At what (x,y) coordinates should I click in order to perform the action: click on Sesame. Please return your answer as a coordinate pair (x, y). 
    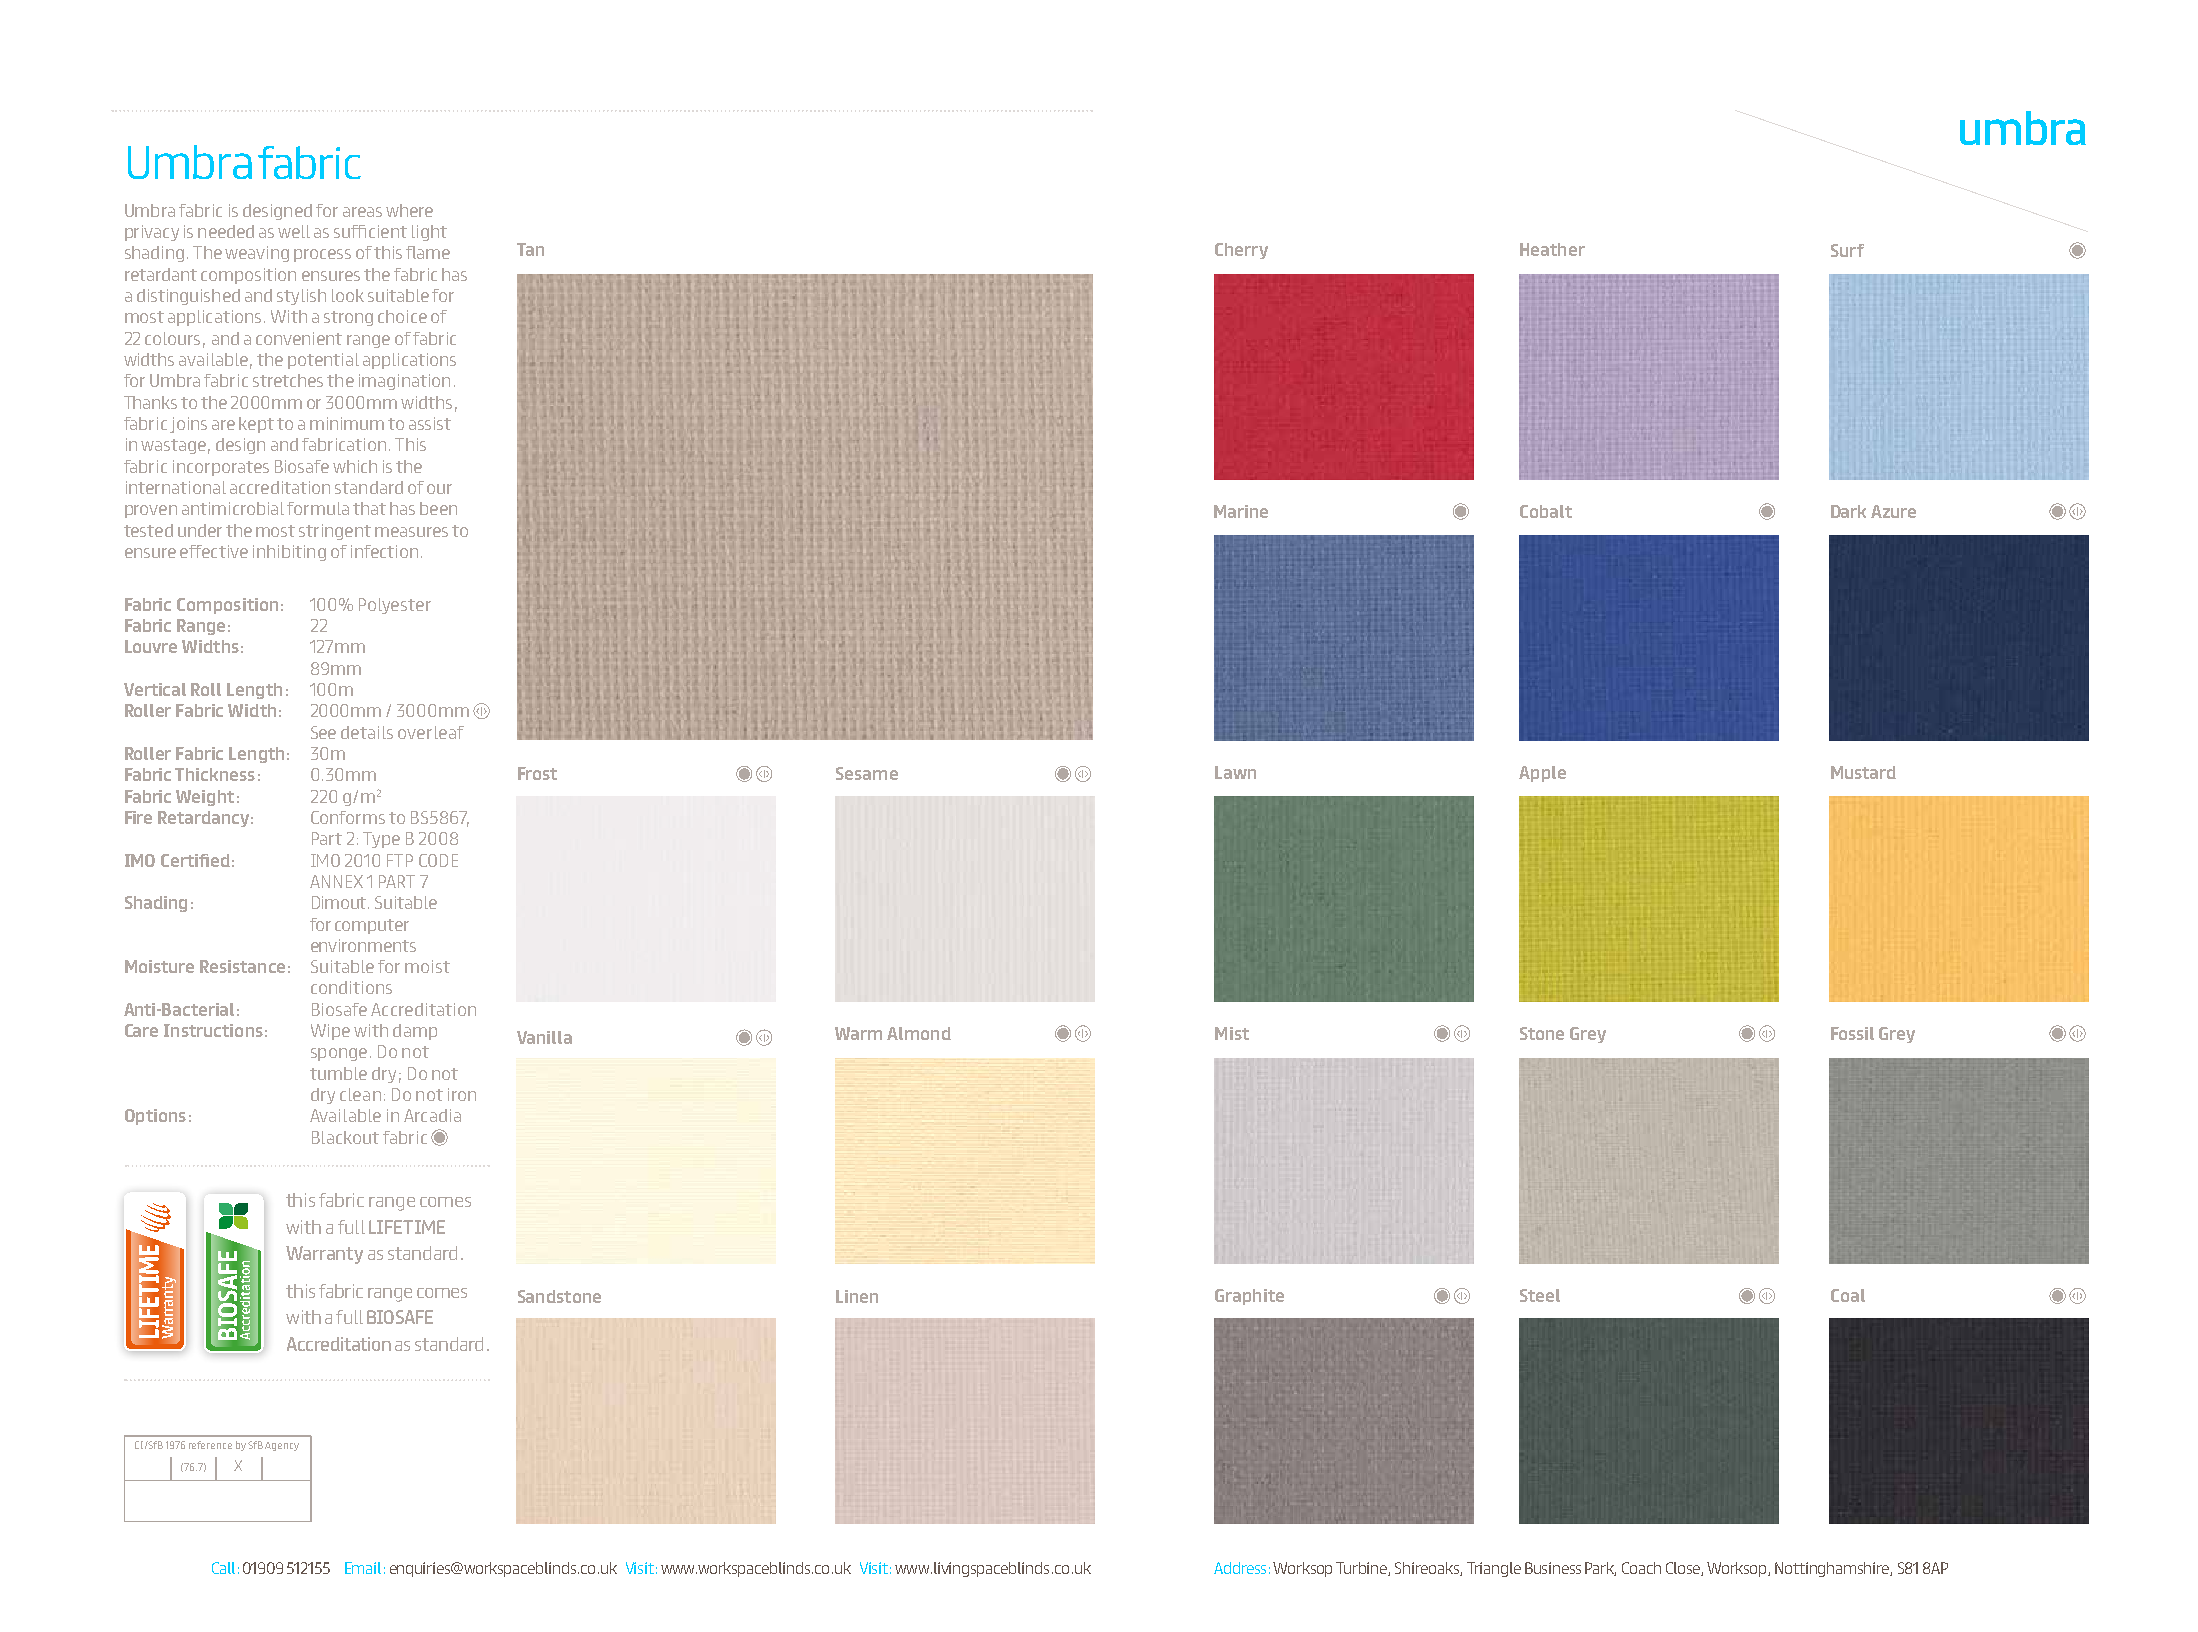
    Looking at the image, I should click on (867, 773).
